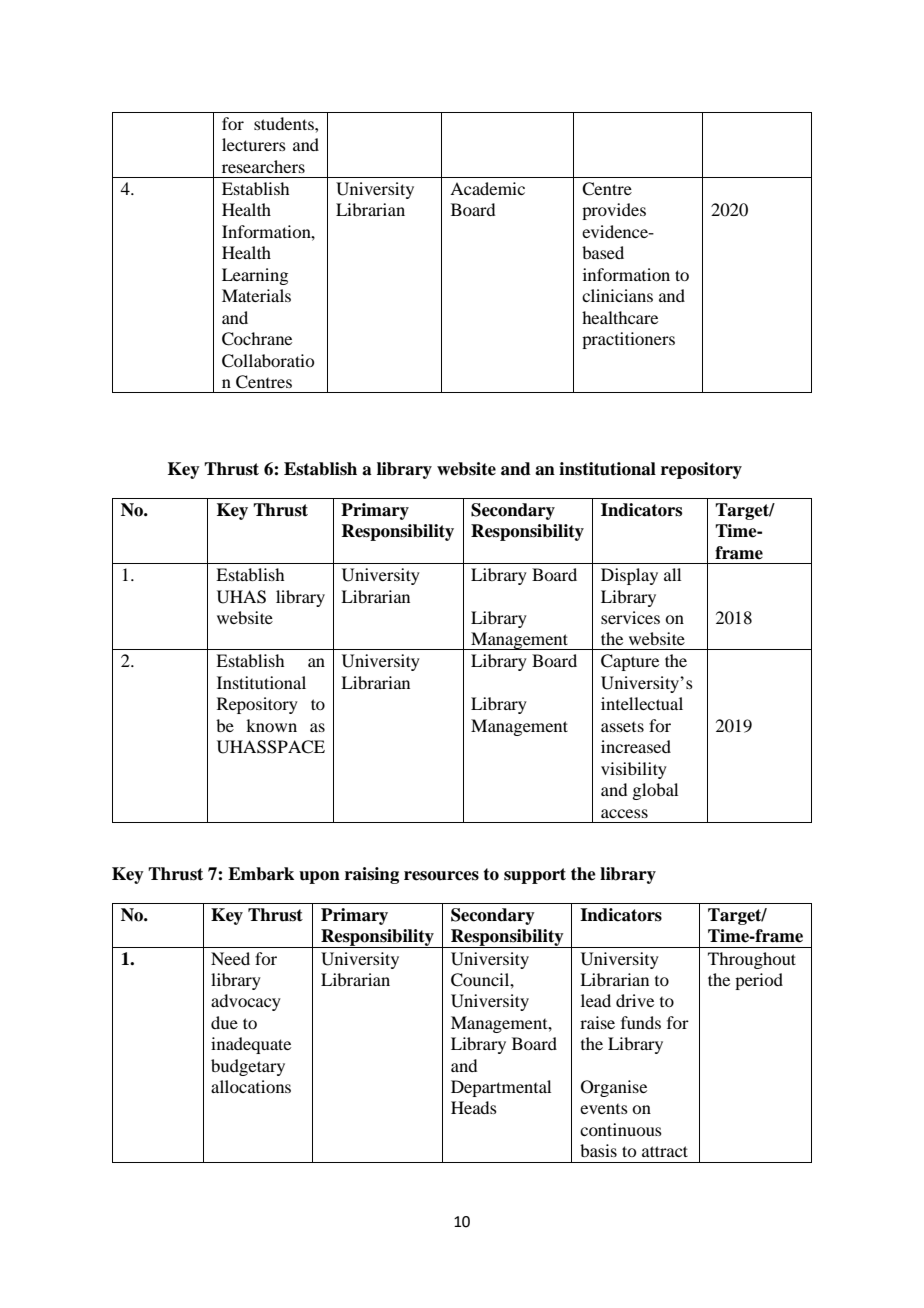 The height and width of the screenshot is (1308, 924). Describe the element at coordinates (251, 1086) in the screenshot. I see `allocations` at that location.
